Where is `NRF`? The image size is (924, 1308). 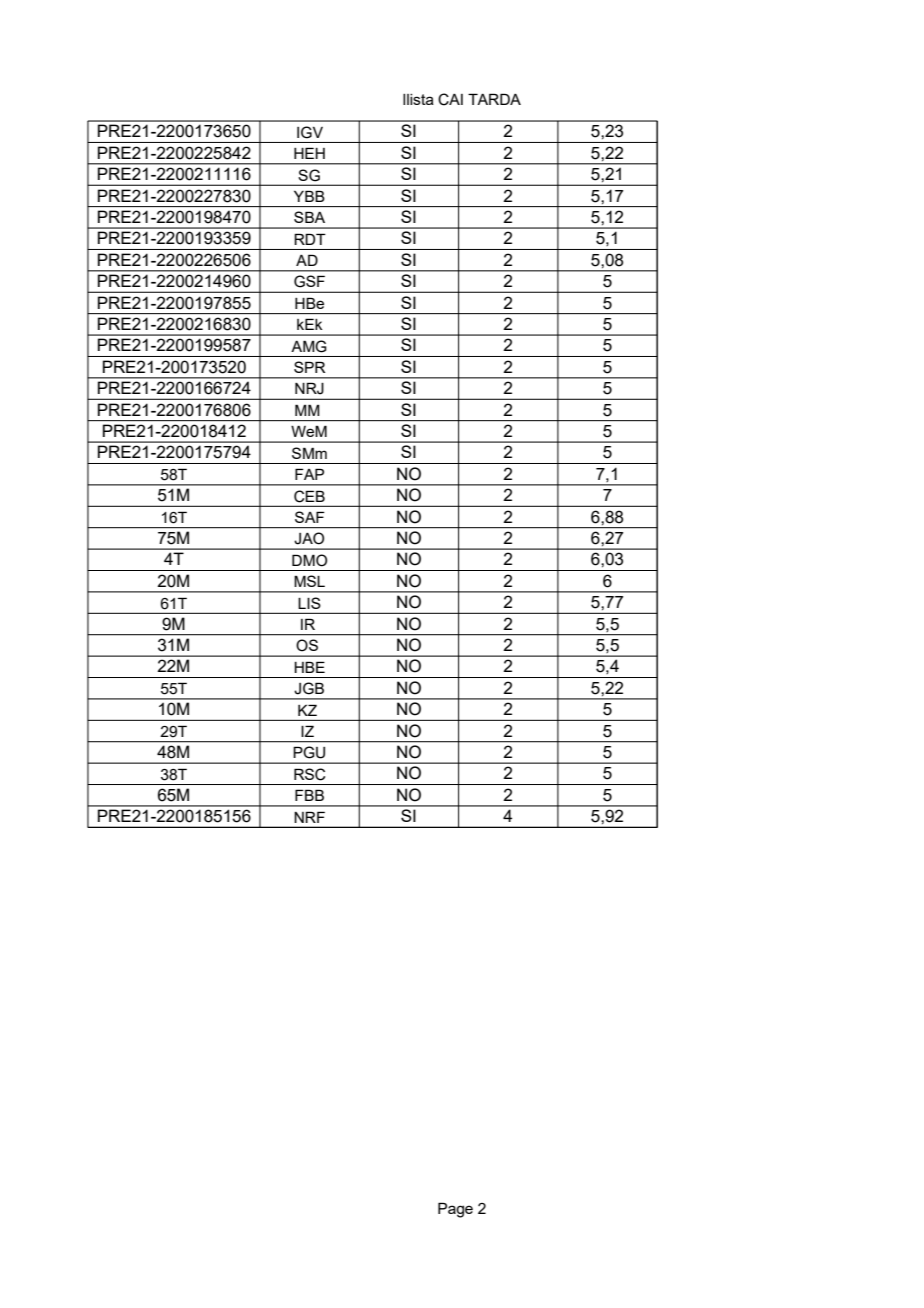
NRF is located at coordinates (309, 817).
